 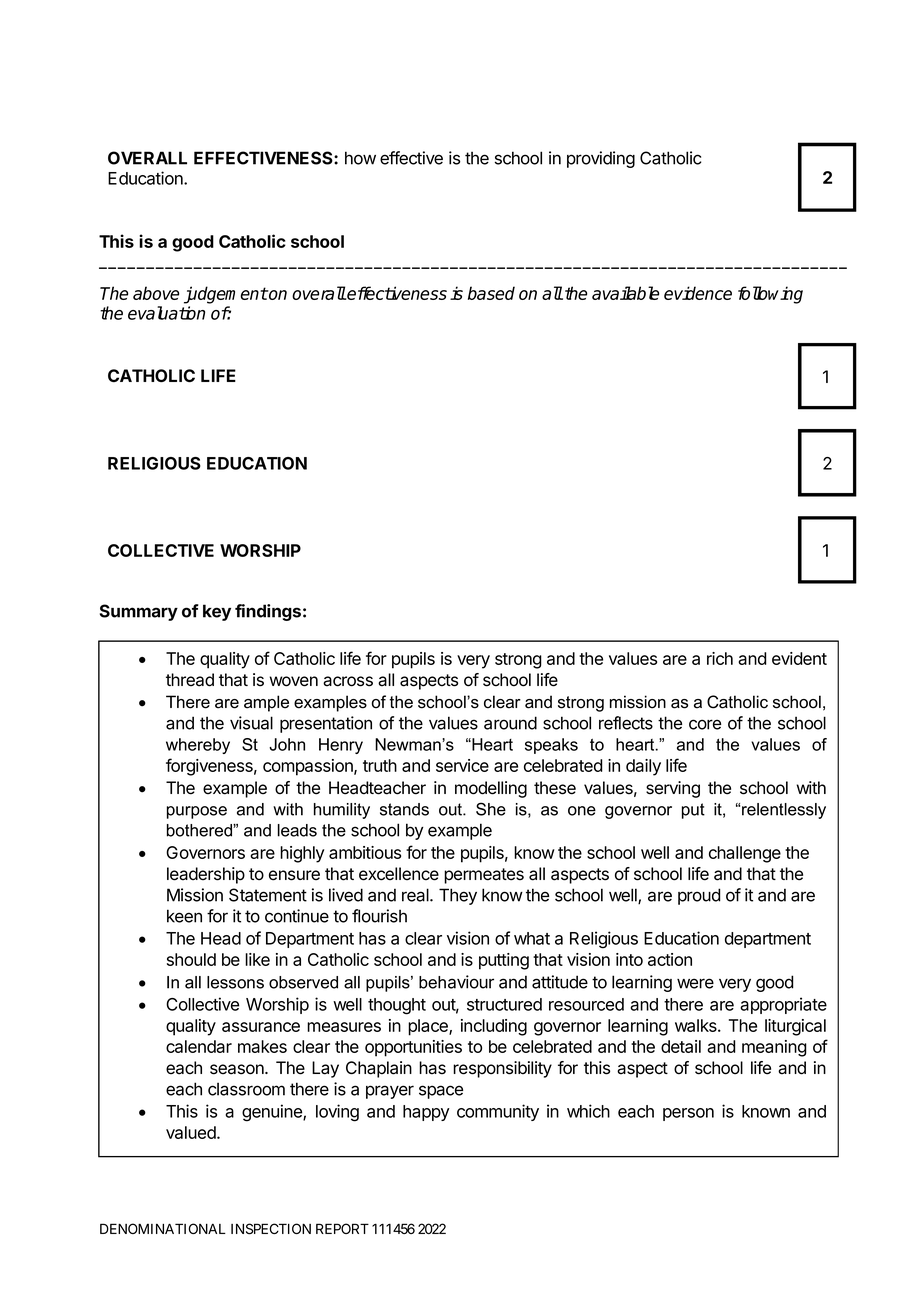 What do you see at coordinates (348, 681) in the image?
I see `across` at bounding box center [348, 681].
